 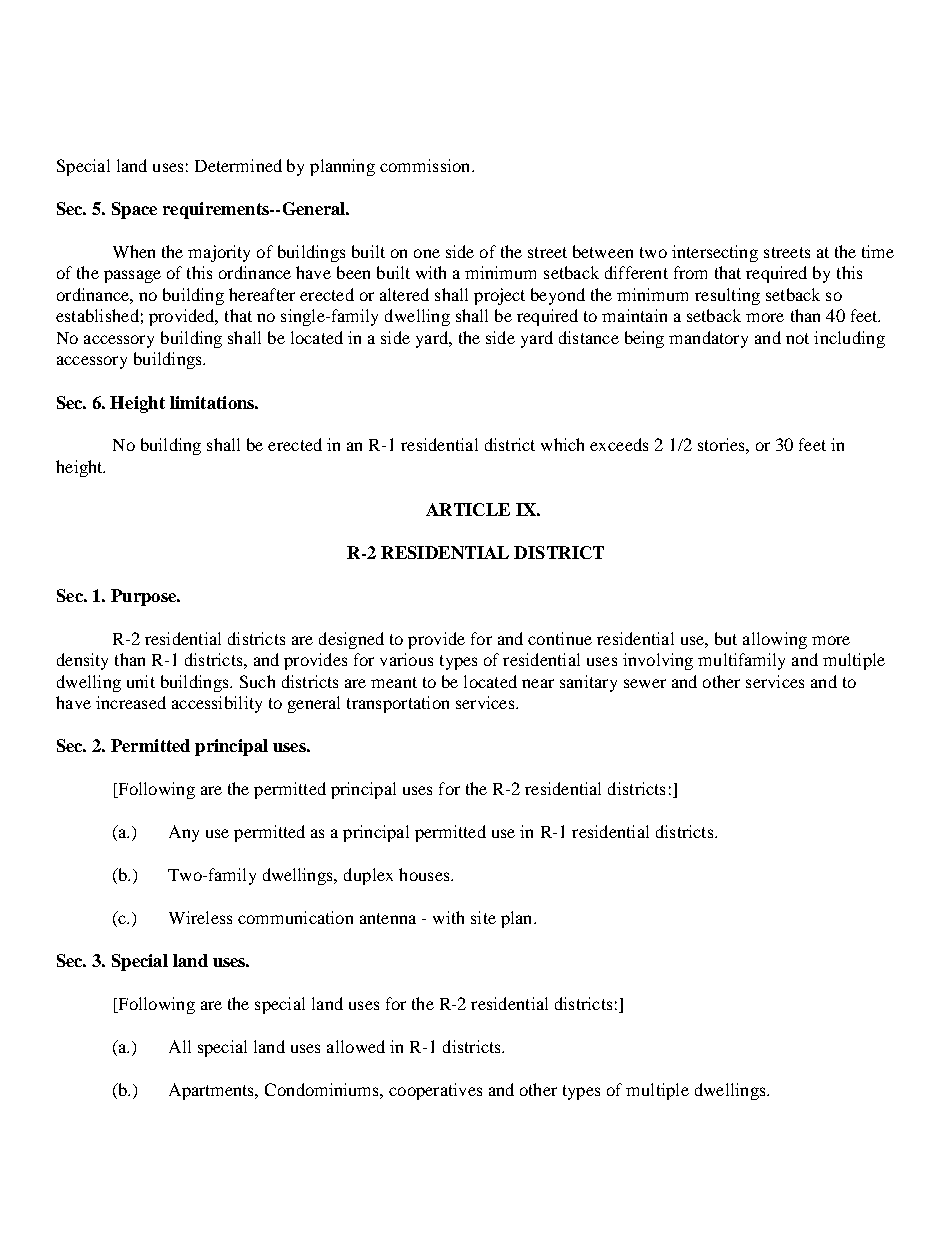 What do you see at coordinates (775, 640) in the screenshot?
I see `allowing` at bounding box center [775, 640].
